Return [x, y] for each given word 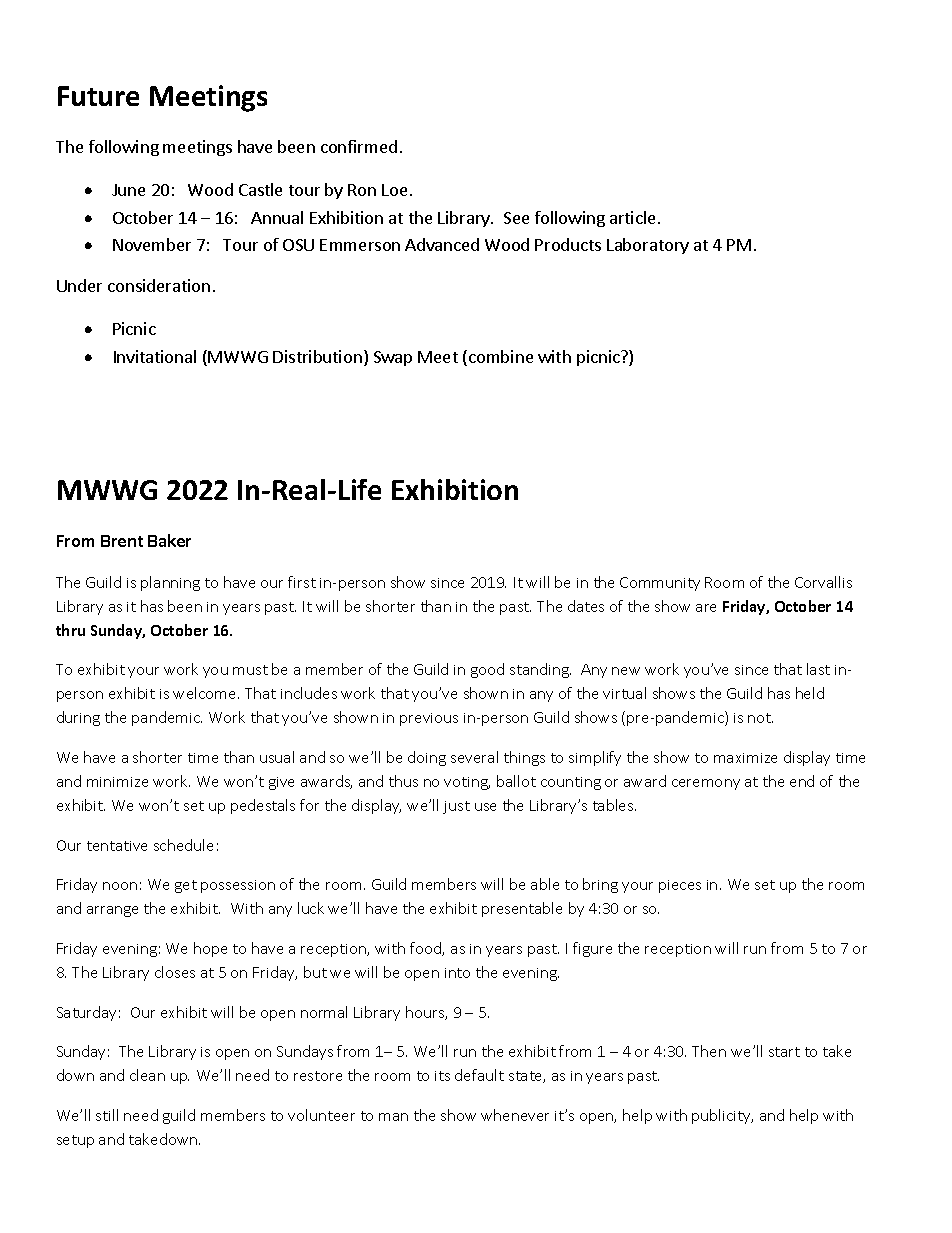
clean [147, 1075]
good [487, 670]
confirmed [359, 146]
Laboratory [648, 246]
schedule [183, 845]
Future [98, 96]
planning [170, 583]
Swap [393, 358]
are [706, 608]
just [456, 807]
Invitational [155, 356]
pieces [680, 886]
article [632, 217]
